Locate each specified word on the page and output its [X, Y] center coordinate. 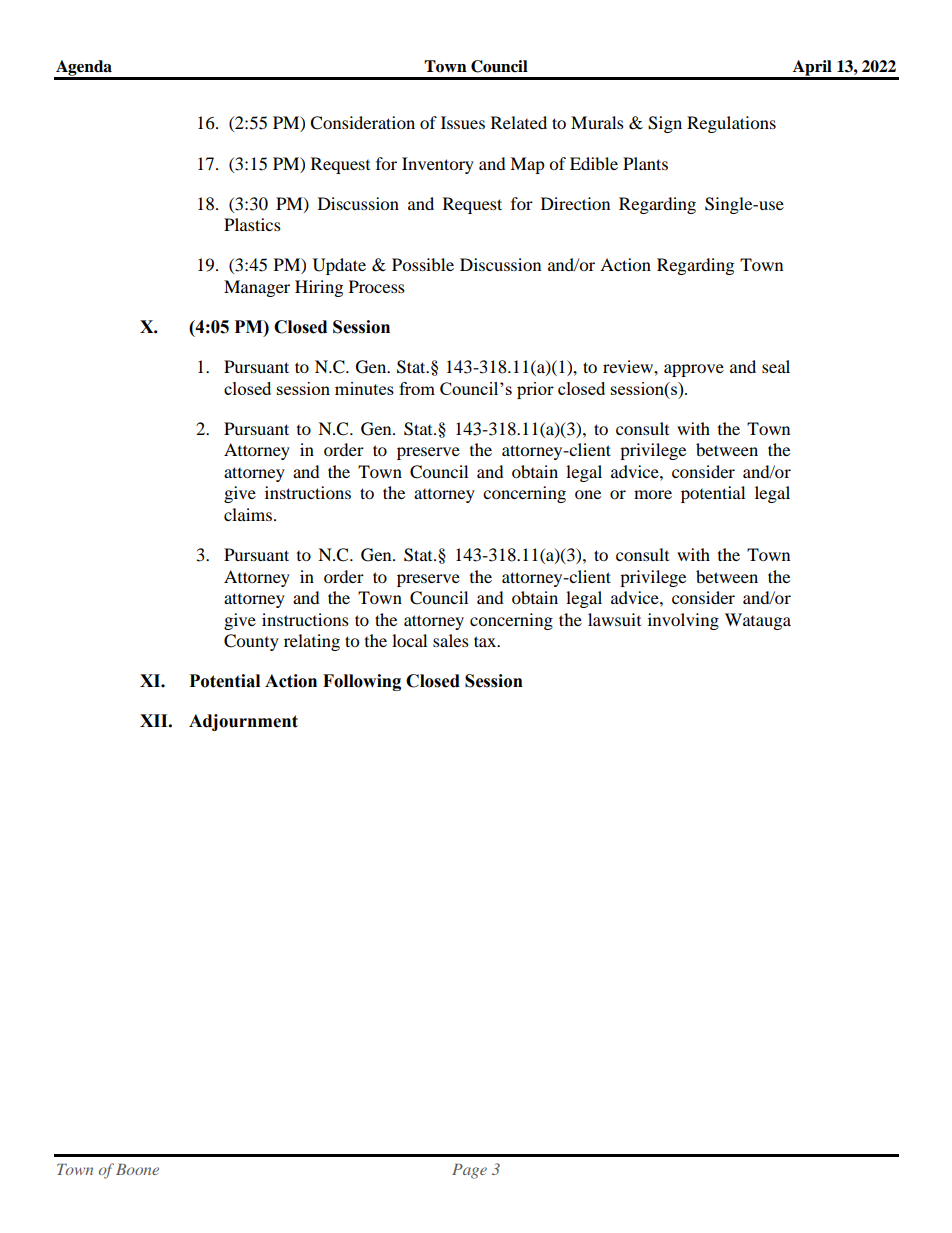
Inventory [438, 165]
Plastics [252, 224]
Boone [137, 1169]
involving [683, 621]
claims [248, 514]
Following [362, 682]
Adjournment [243, 722]
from [417, 388]
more [653, 494]
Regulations [731, 124]
